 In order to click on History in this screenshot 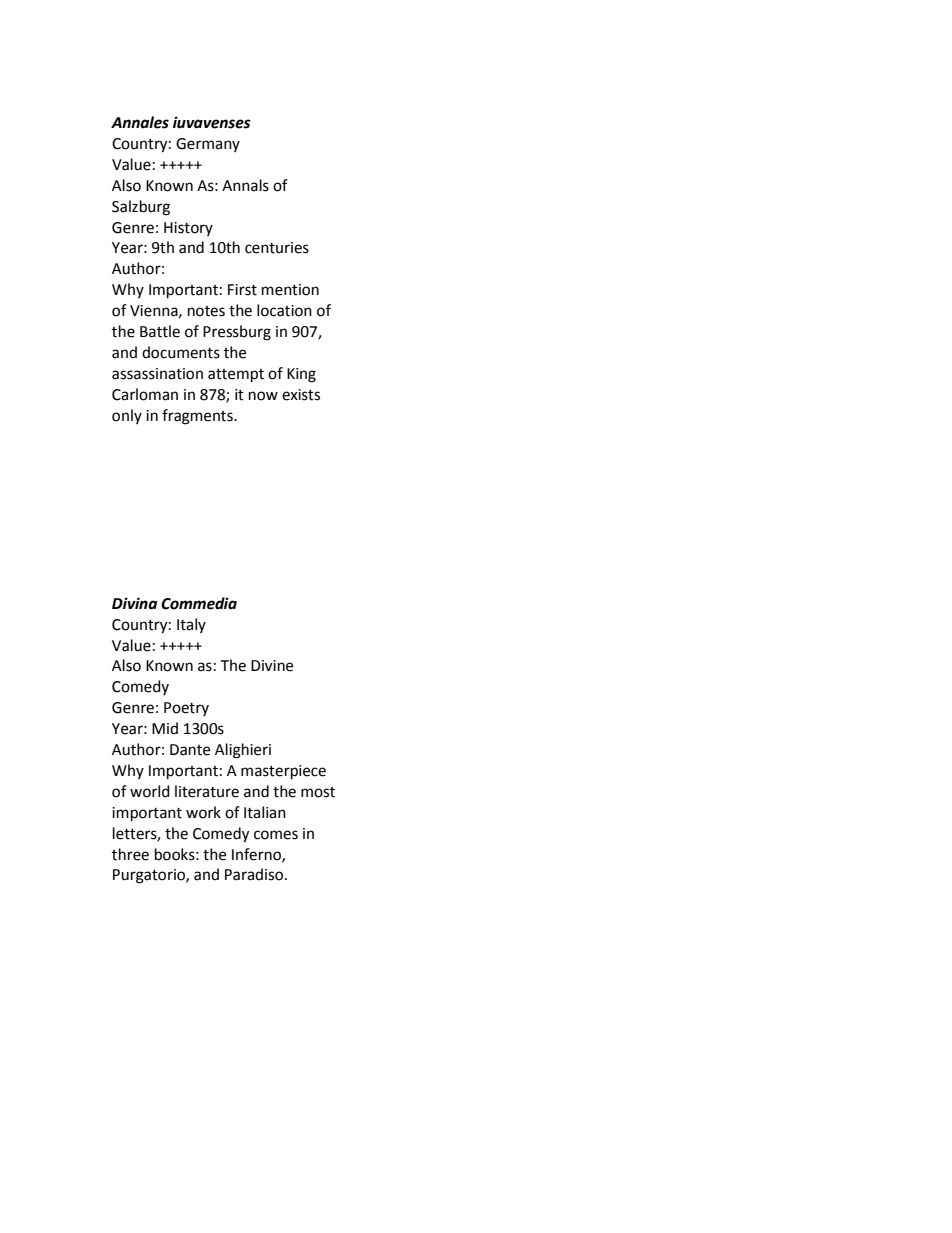, I will do `click(188, 229)`.
